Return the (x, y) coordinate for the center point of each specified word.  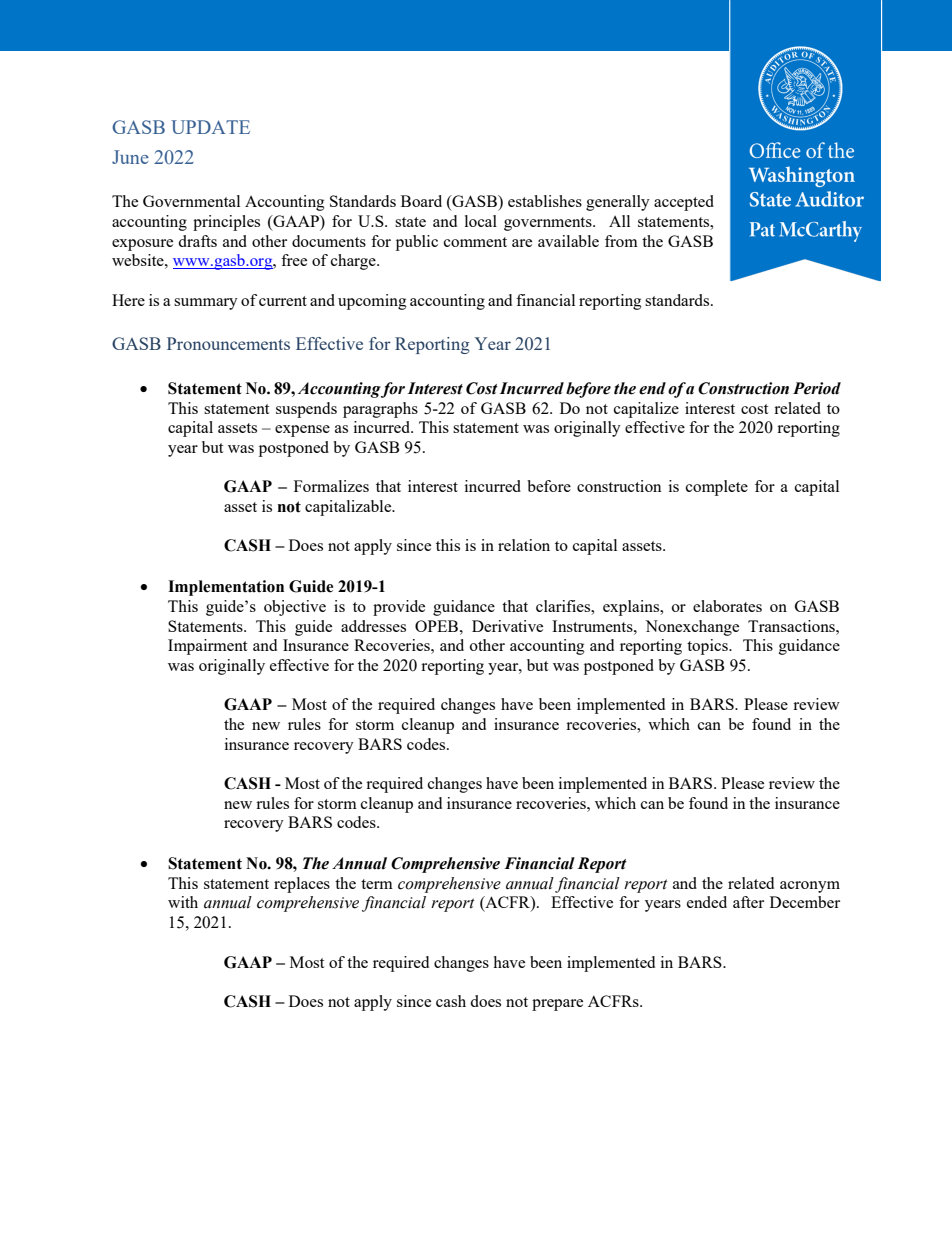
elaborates (727, 606)
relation (524, 545)
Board (421, 201)
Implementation (226, 588)
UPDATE (210, 127)
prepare (557, 1005)
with (183, 902)
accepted (684, 203)
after (748, 902)
